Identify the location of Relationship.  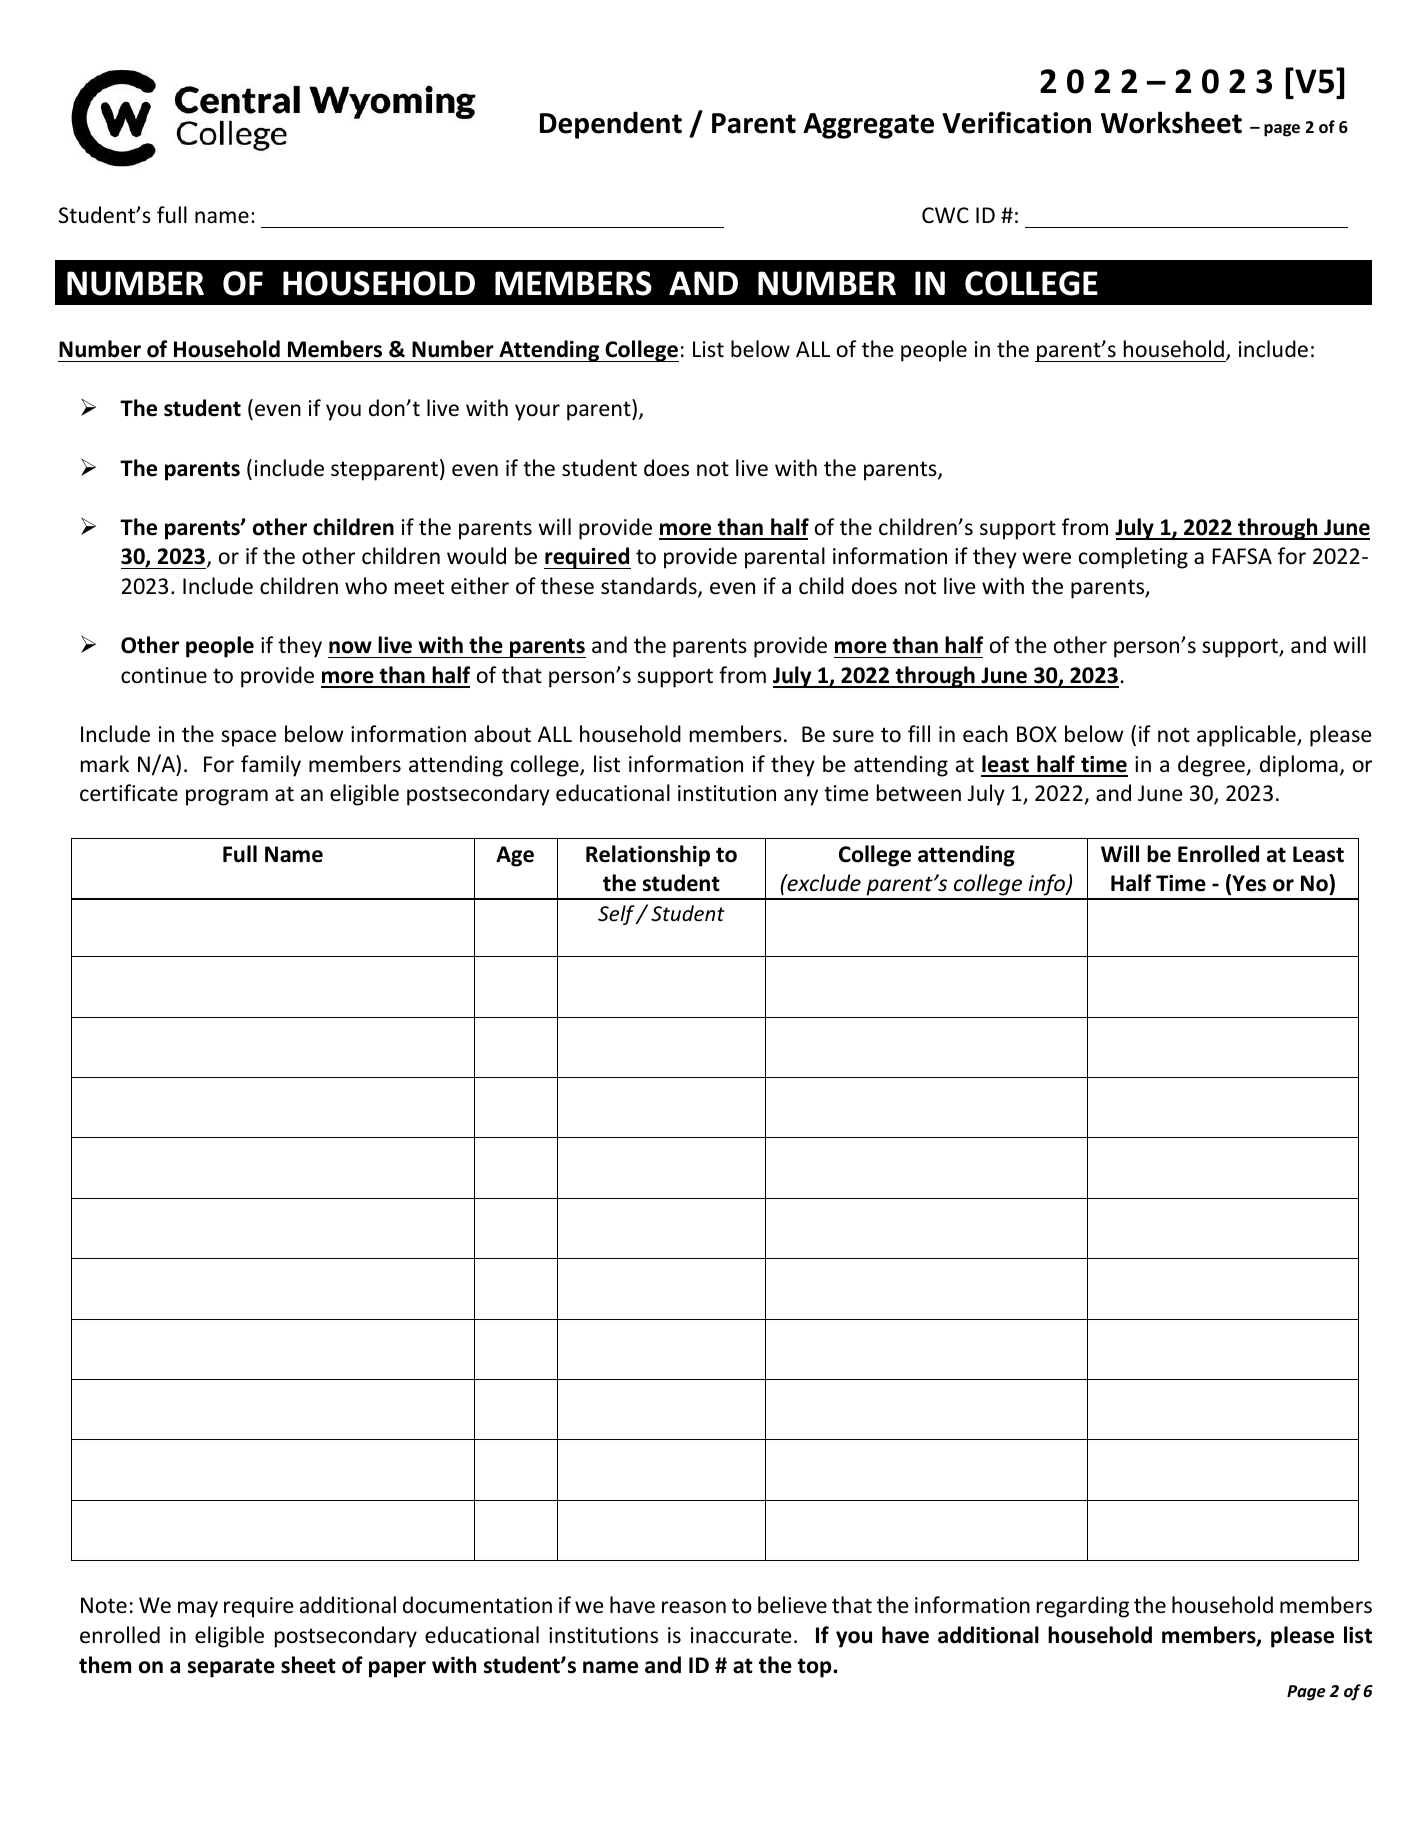
(648, 856).
